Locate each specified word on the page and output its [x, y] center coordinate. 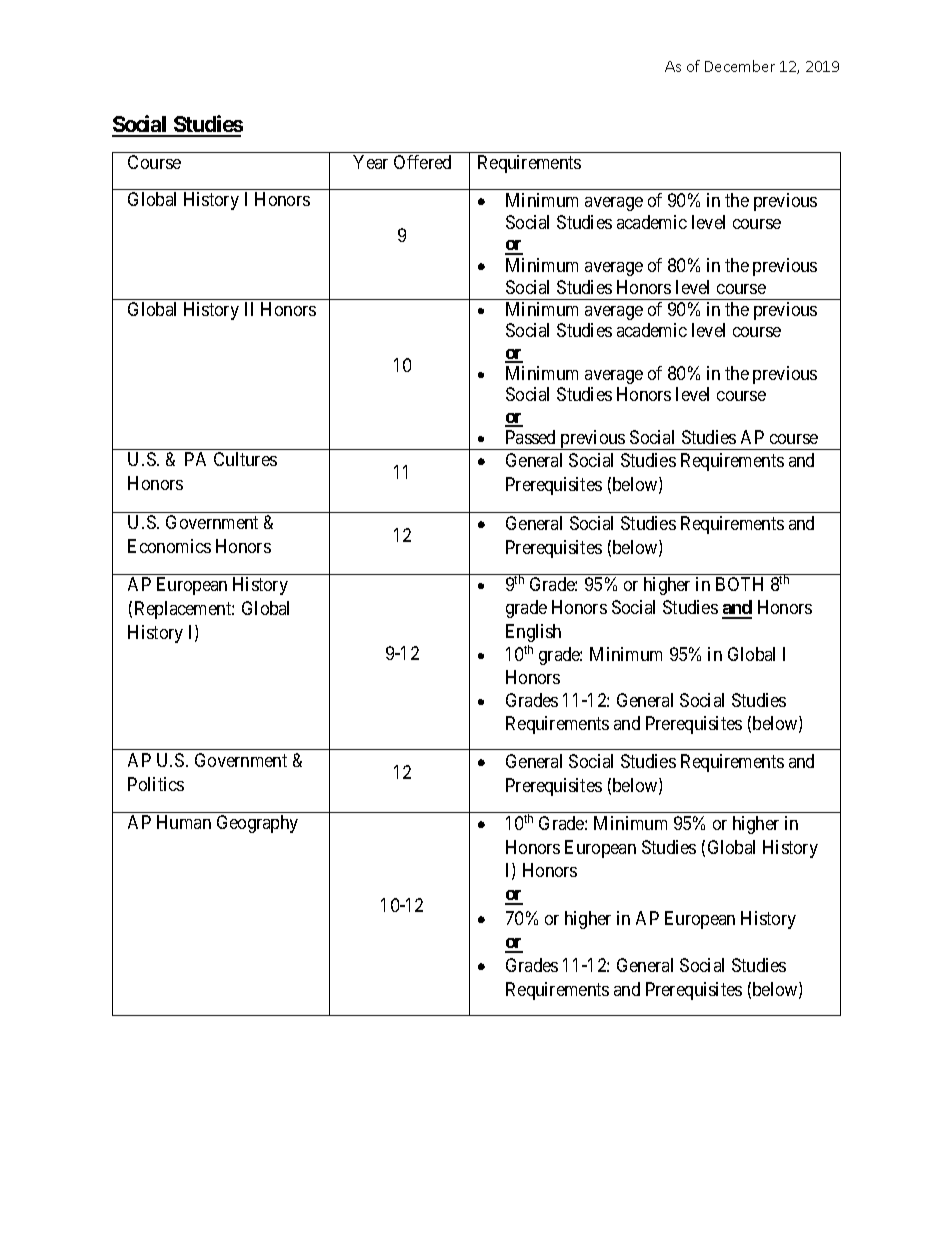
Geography [257, 824]
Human [184, 822]
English [533, 633]
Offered [422, 162]
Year [370, 162]
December [740, 66]
